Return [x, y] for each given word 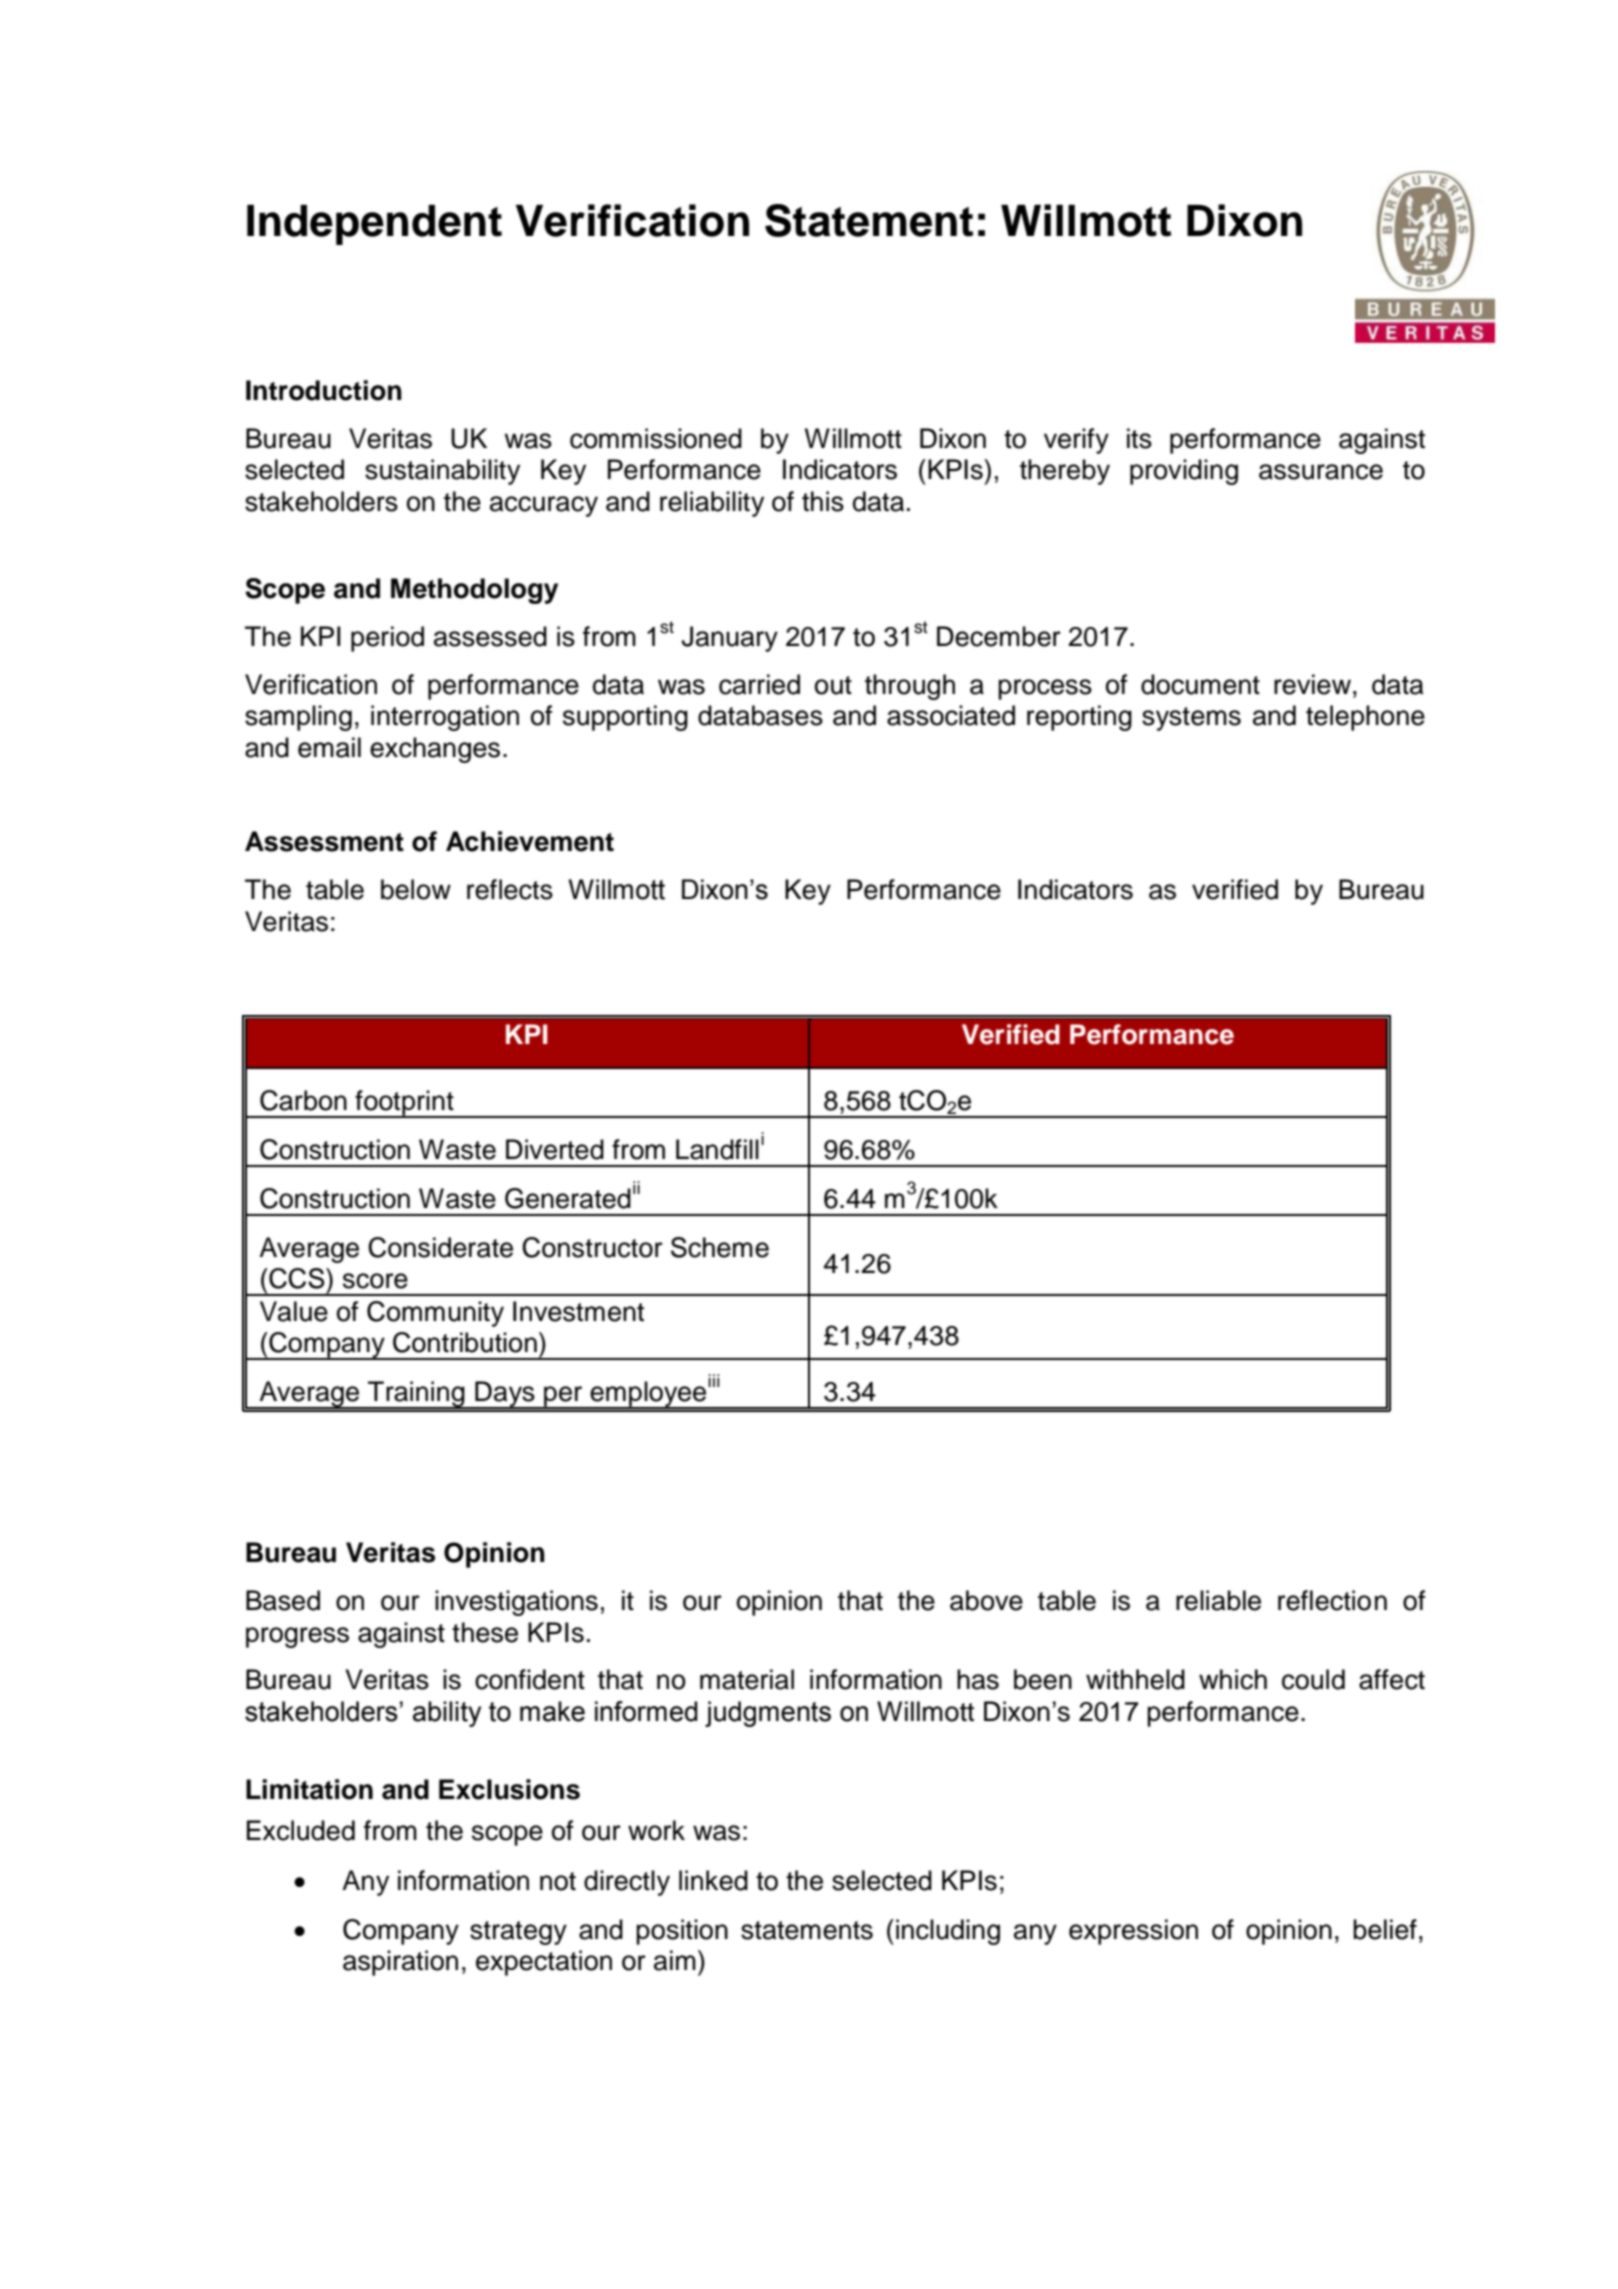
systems [1191, 719]
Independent [374, 225]
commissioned [656, 438]
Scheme [720, 1247]
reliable [1218, 1600]
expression [1133, 1932]
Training [416, 1395]
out [833, 685]
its [1139, 438]
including [948, 1932]
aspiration [400, 1963]
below [416, 889]
